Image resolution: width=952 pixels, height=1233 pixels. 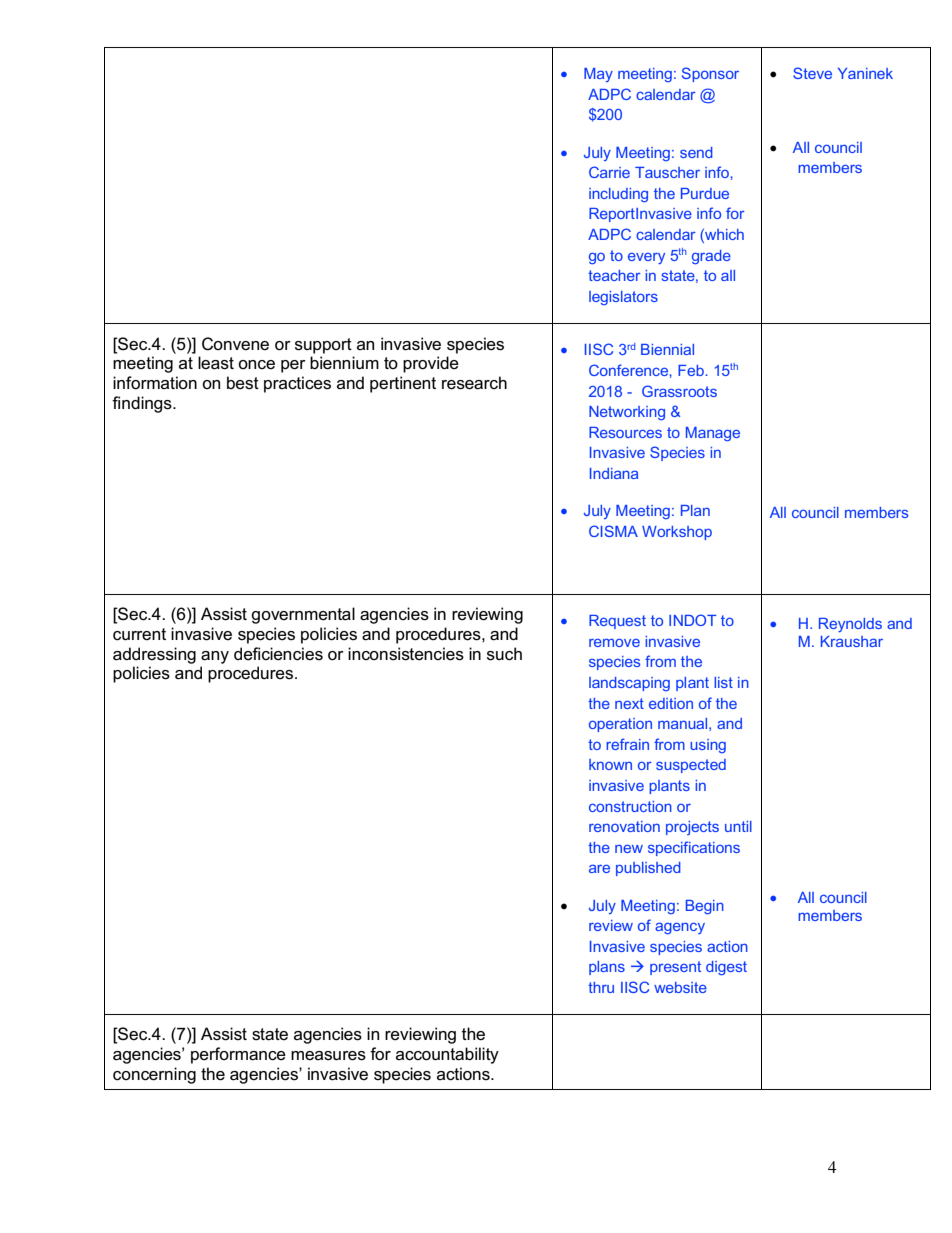 I want to click on performance, so click(x=238, y=1055).
